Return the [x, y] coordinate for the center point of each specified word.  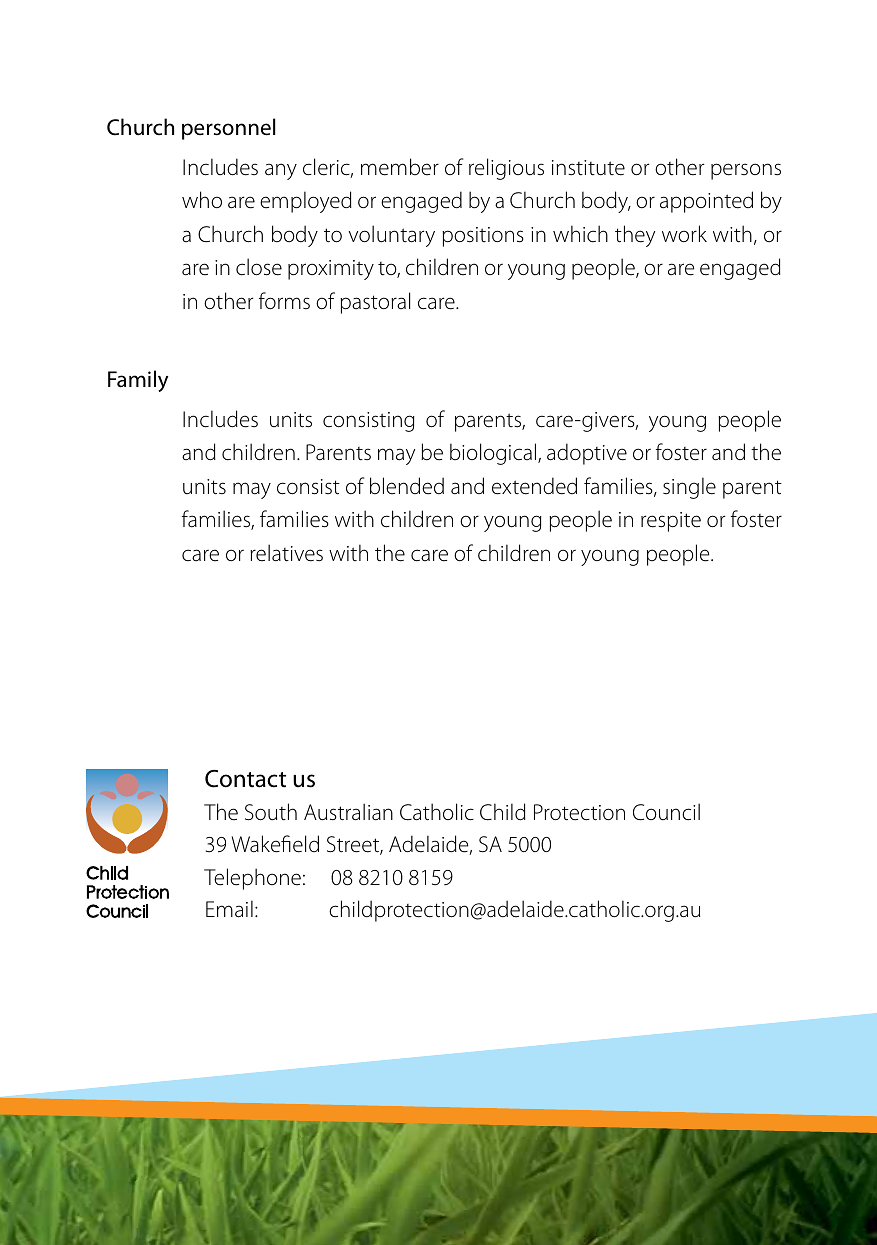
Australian [348, 812]
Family [138, 381]
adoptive [587, 454]
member [400, 167]
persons [746, 171]
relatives [286, 553]
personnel [229, 129]
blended [407, 486]
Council [666, 812]
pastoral [375, 303]
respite [671, 522]
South [271, 812]
